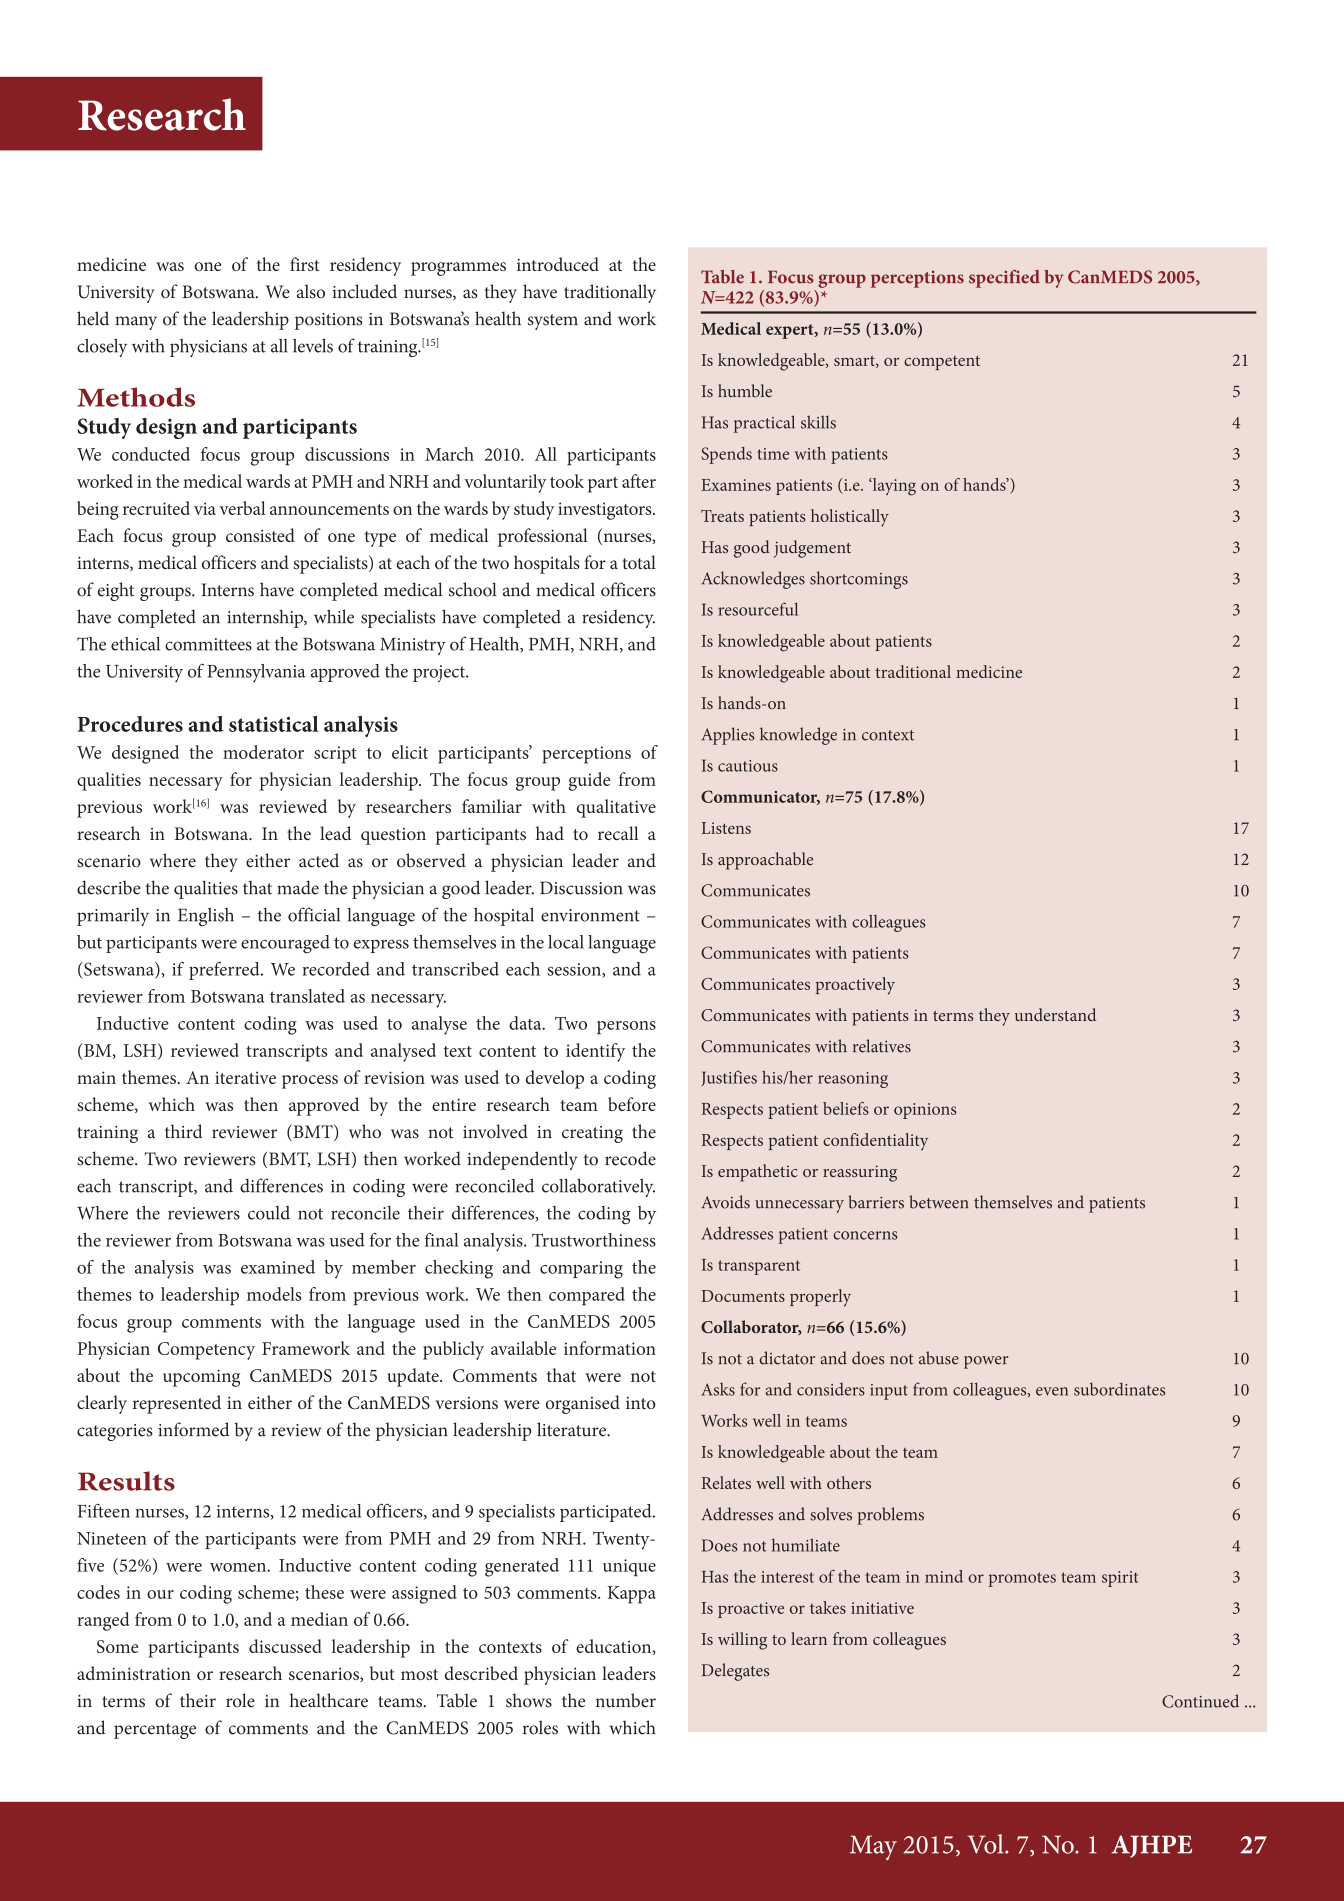 This screenshot has height=1901, width=1344. Describe the element at coordinates (245, 1077) in the screenshot. I see `iterative` at that location.
